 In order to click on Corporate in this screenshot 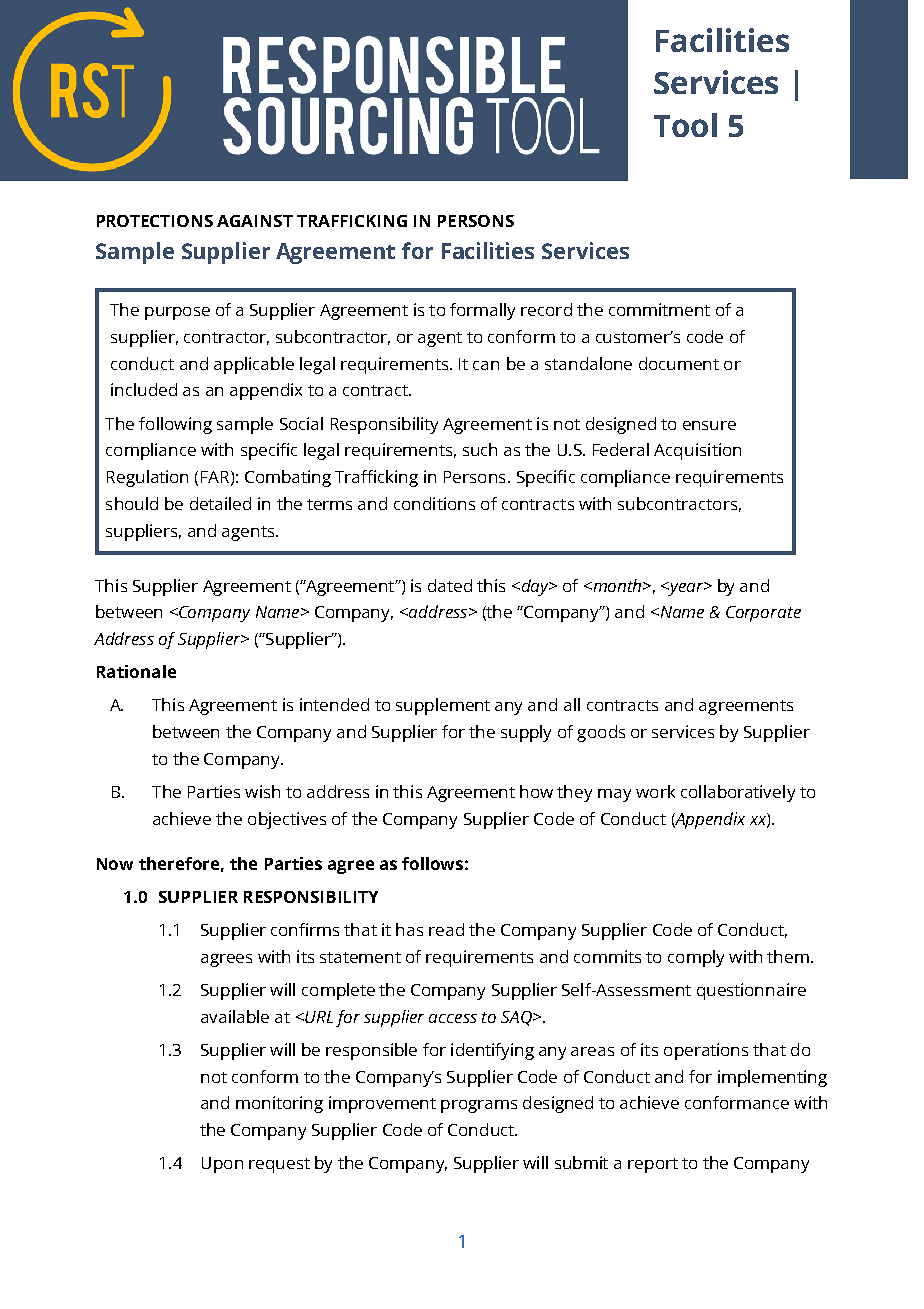, I will do `click(763, 614)`.
